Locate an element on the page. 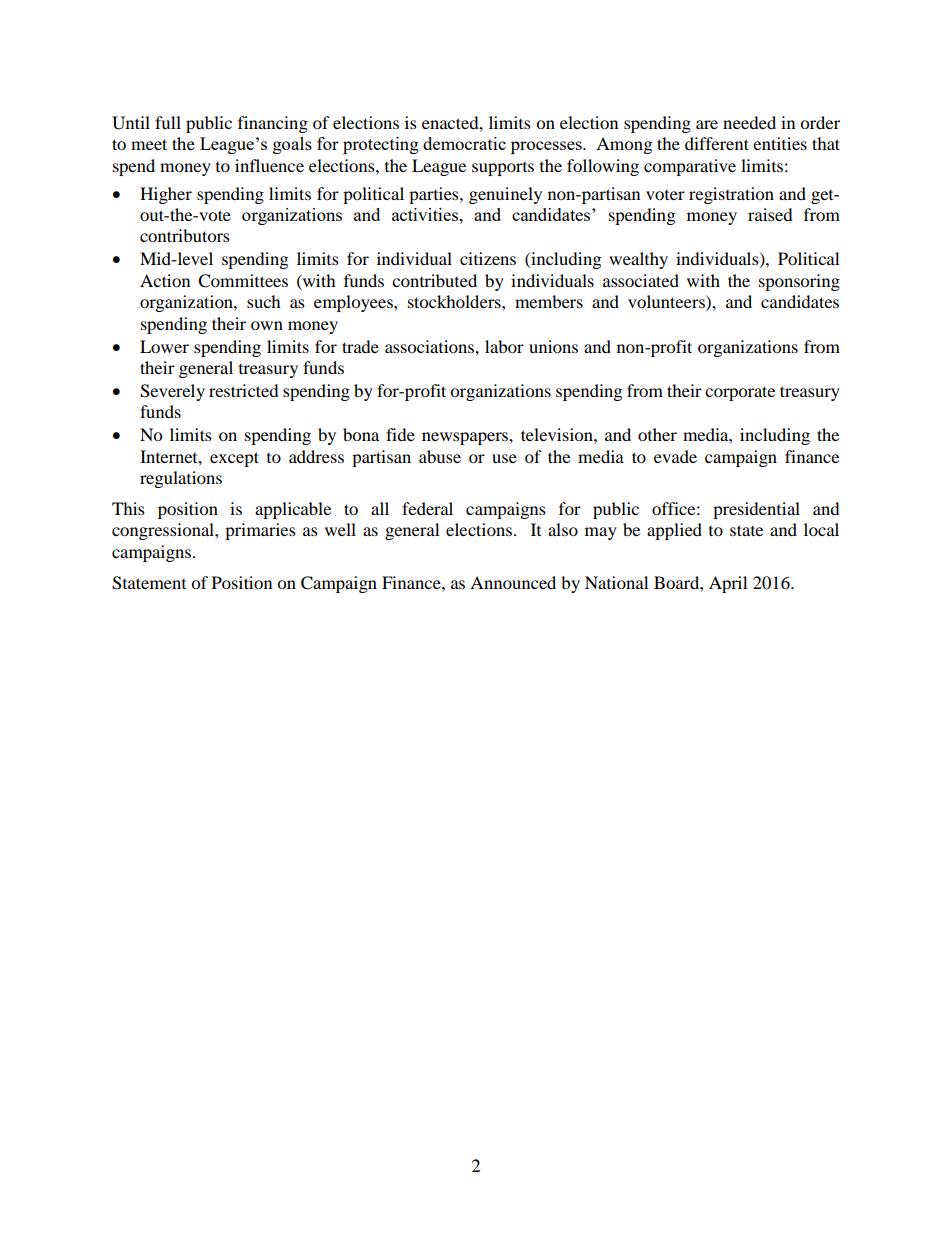 Image resolution: width=952 pixels, height=1233 pixels. presidential is located at coordinates (756, 510).
